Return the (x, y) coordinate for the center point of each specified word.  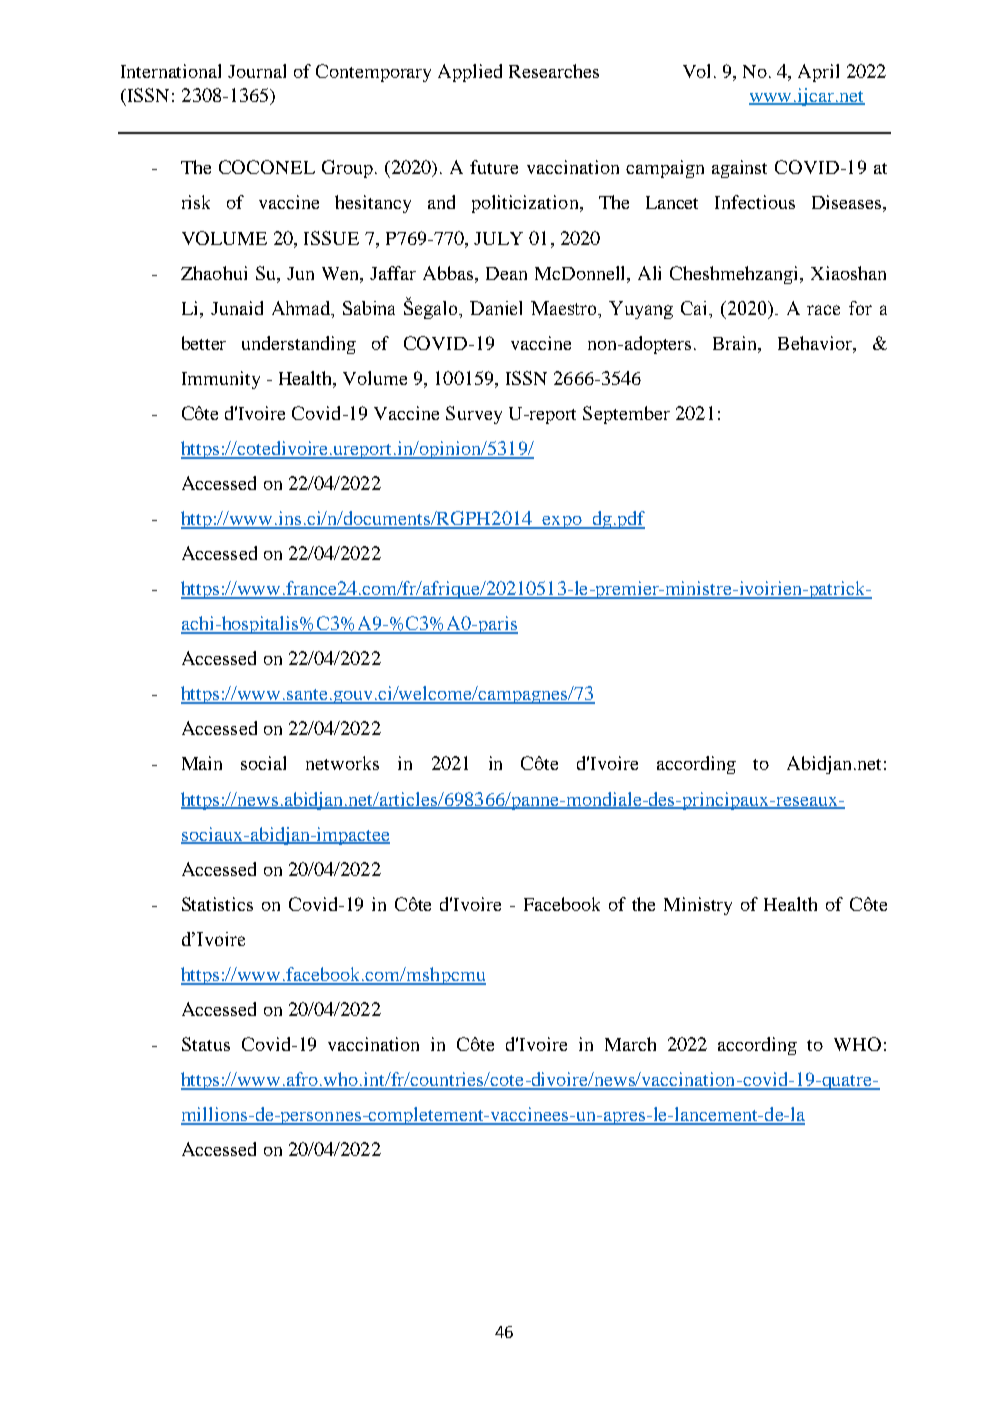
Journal (257, 71)
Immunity (221, 380)
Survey (474, 415)
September (626, 415)
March (630, 1044)
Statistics (217, 904)
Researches (554, 71)
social (263, 763)
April (818, 73)
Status (206, 1044)
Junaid (237, 308)
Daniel (496, 308)
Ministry (698, 906)
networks (342, 763)
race (823, 310)
